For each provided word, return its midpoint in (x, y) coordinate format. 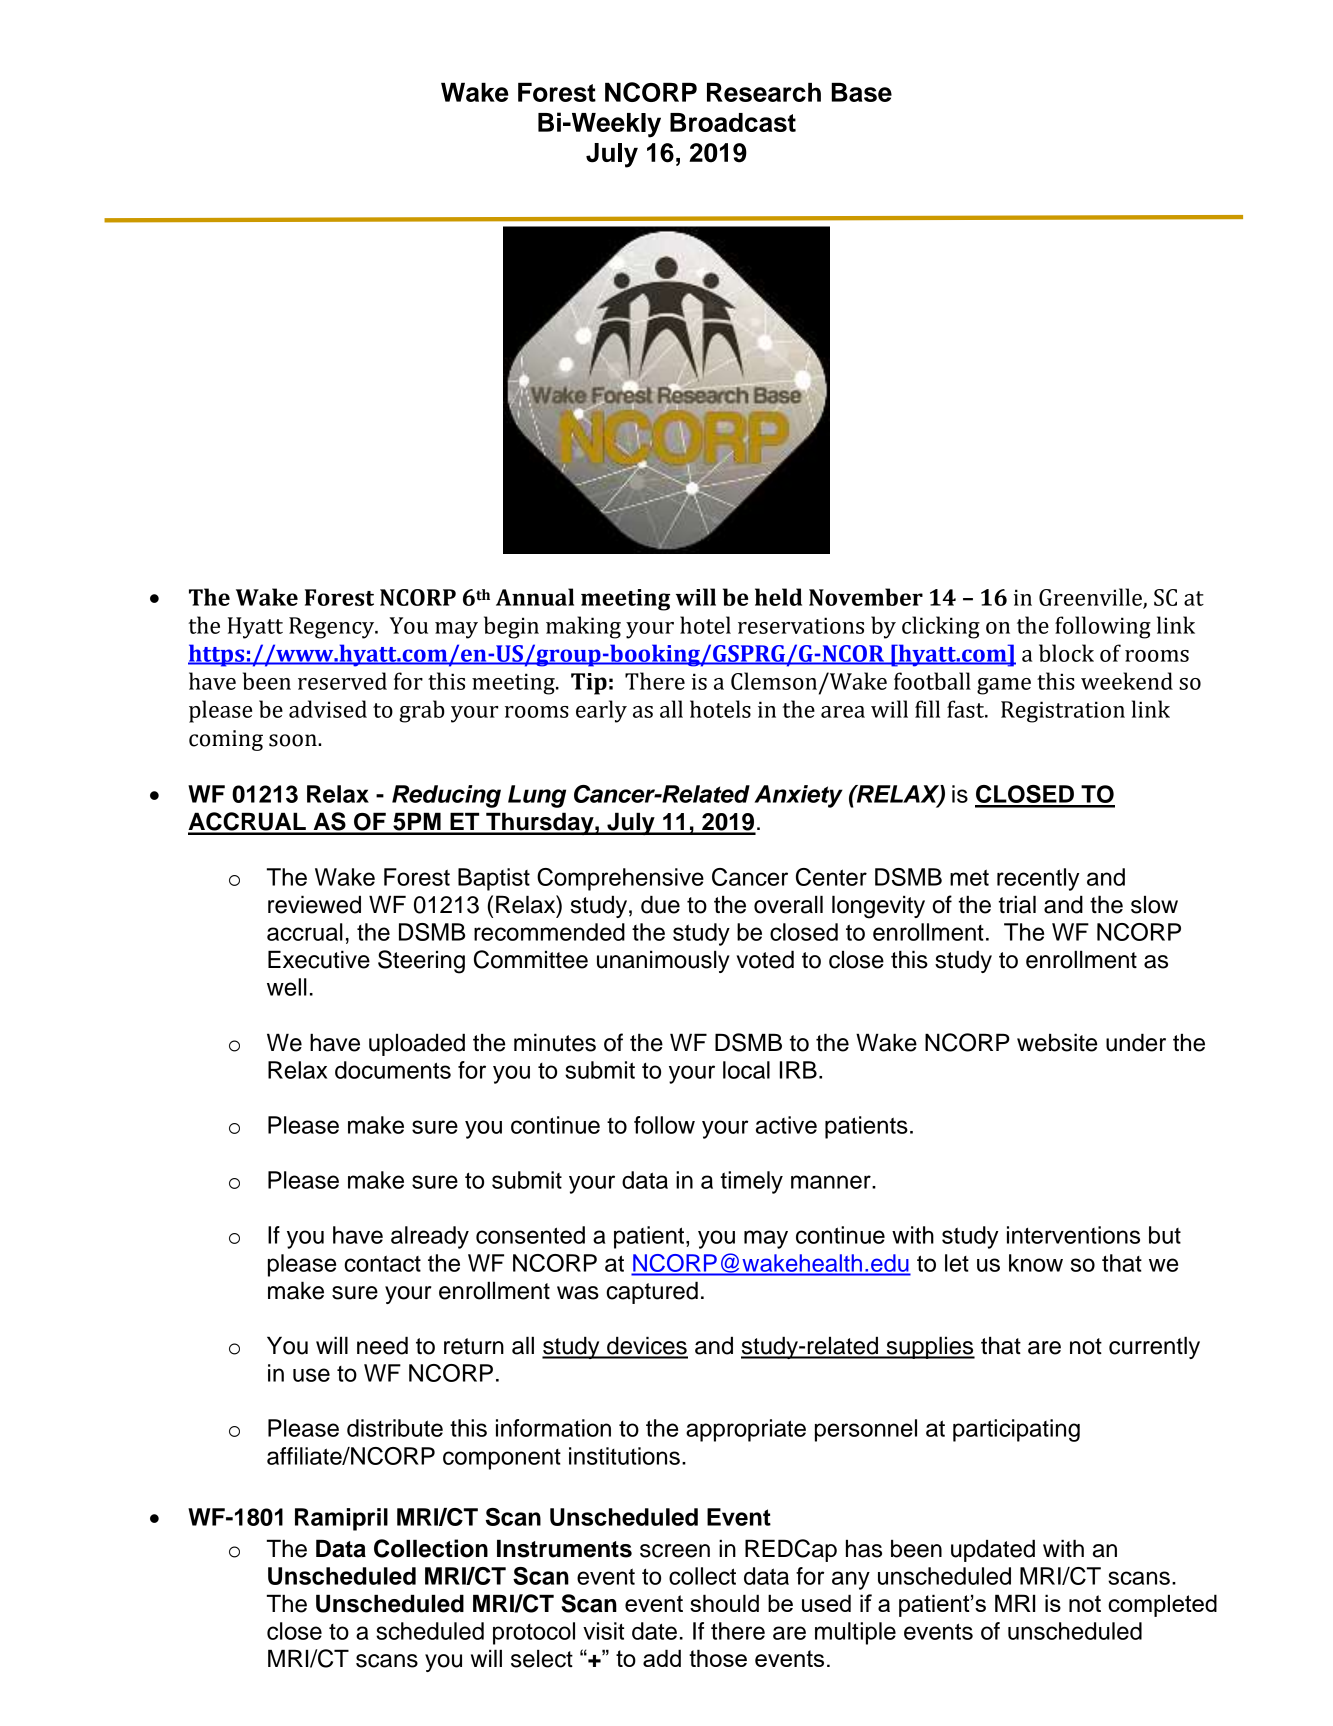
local (746, 1070)
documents (393, 1070)
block (1066, 653)
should (724, 1603)
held (778, 597)
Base (861, 92)
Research (764, 92)
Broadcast (733, 122)
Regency (333, 628)
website (1057, 1042)
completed (1162, 1605)
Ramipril (341, 1519)
